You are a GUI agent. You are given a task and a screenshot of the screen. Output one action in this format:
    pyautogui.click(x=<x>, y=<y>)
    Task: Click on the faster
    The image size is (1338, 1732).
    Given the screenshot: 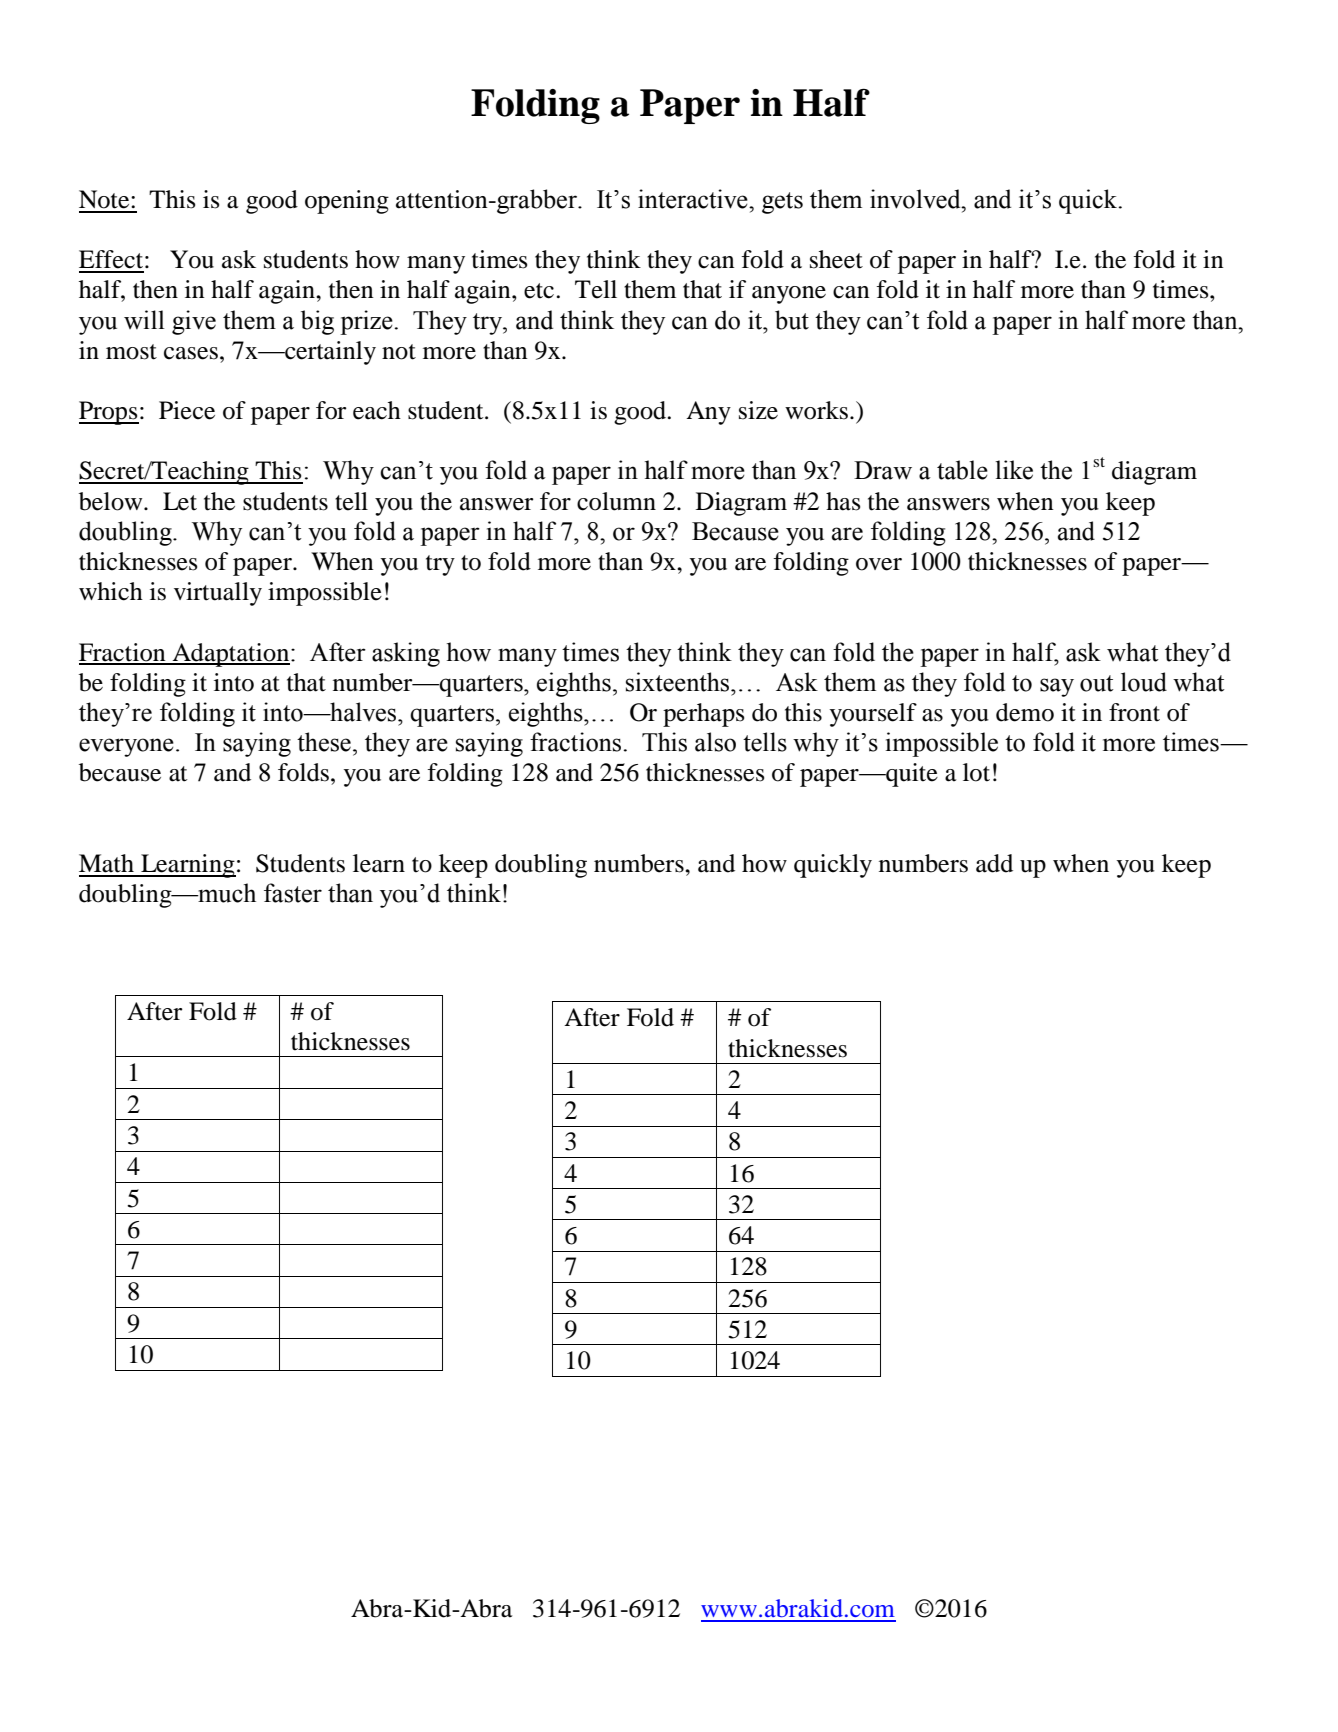 What is the action you would take?
    pyautogui.click(x=293, y=893)
